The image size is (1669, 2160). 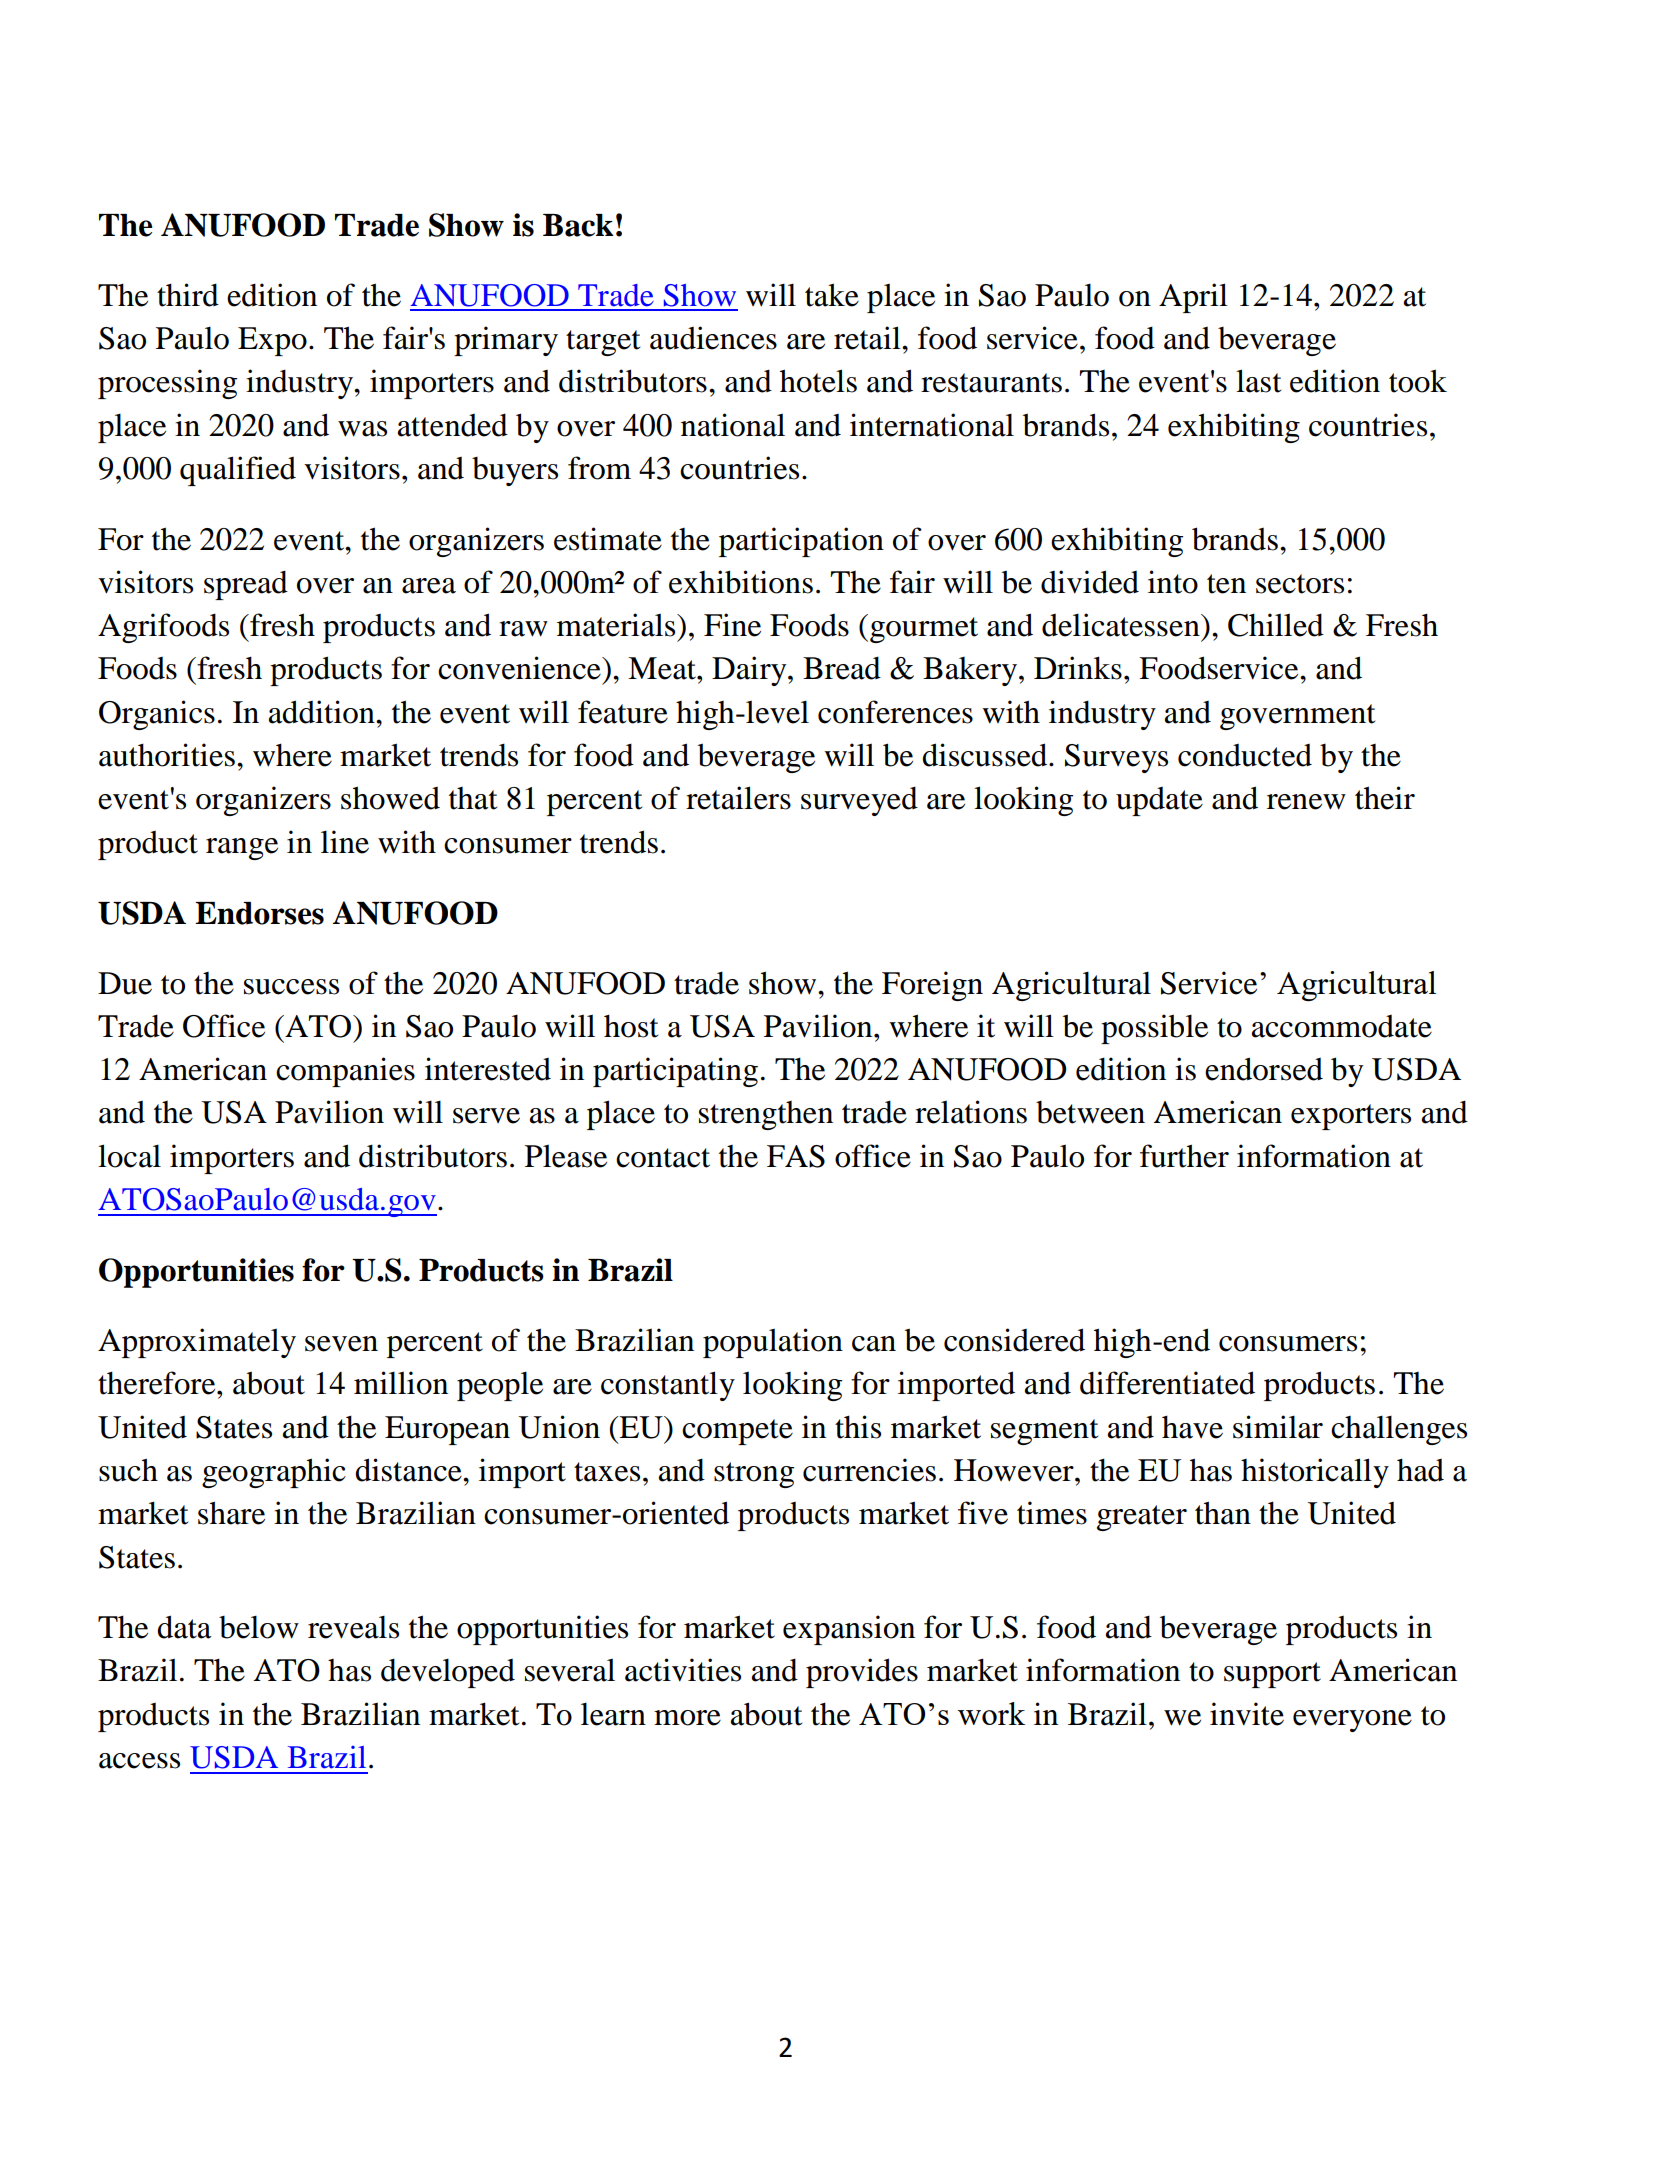 I want to click on seven, so click(x=341, y=1344).
